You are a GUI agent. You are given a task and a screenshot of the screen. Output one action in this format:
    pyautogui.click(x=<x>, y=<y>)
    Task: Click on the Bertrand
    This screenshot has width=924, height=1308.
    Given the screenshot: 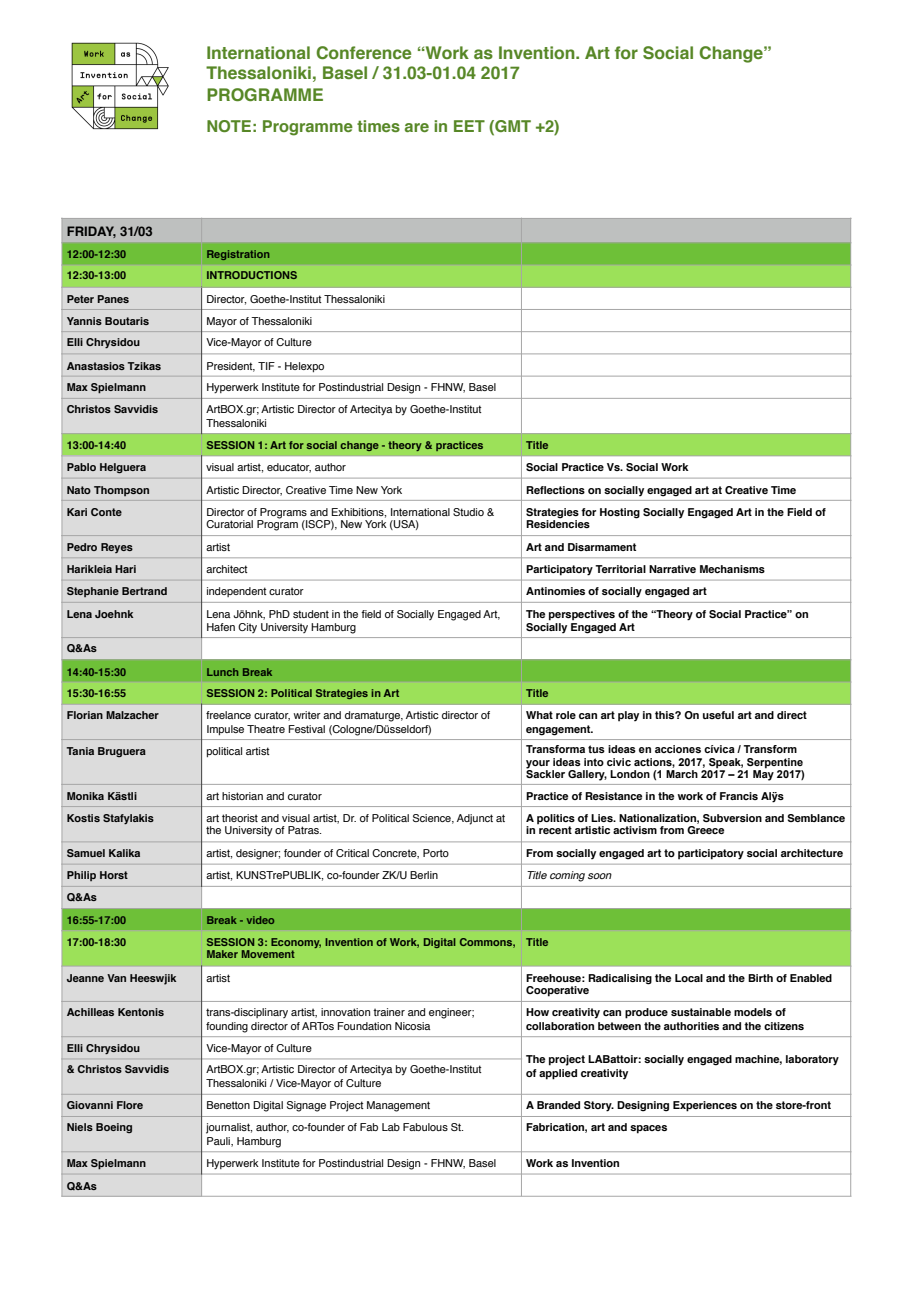 What is the action you would take?
    pyautogui.click(x=144, y=591)
